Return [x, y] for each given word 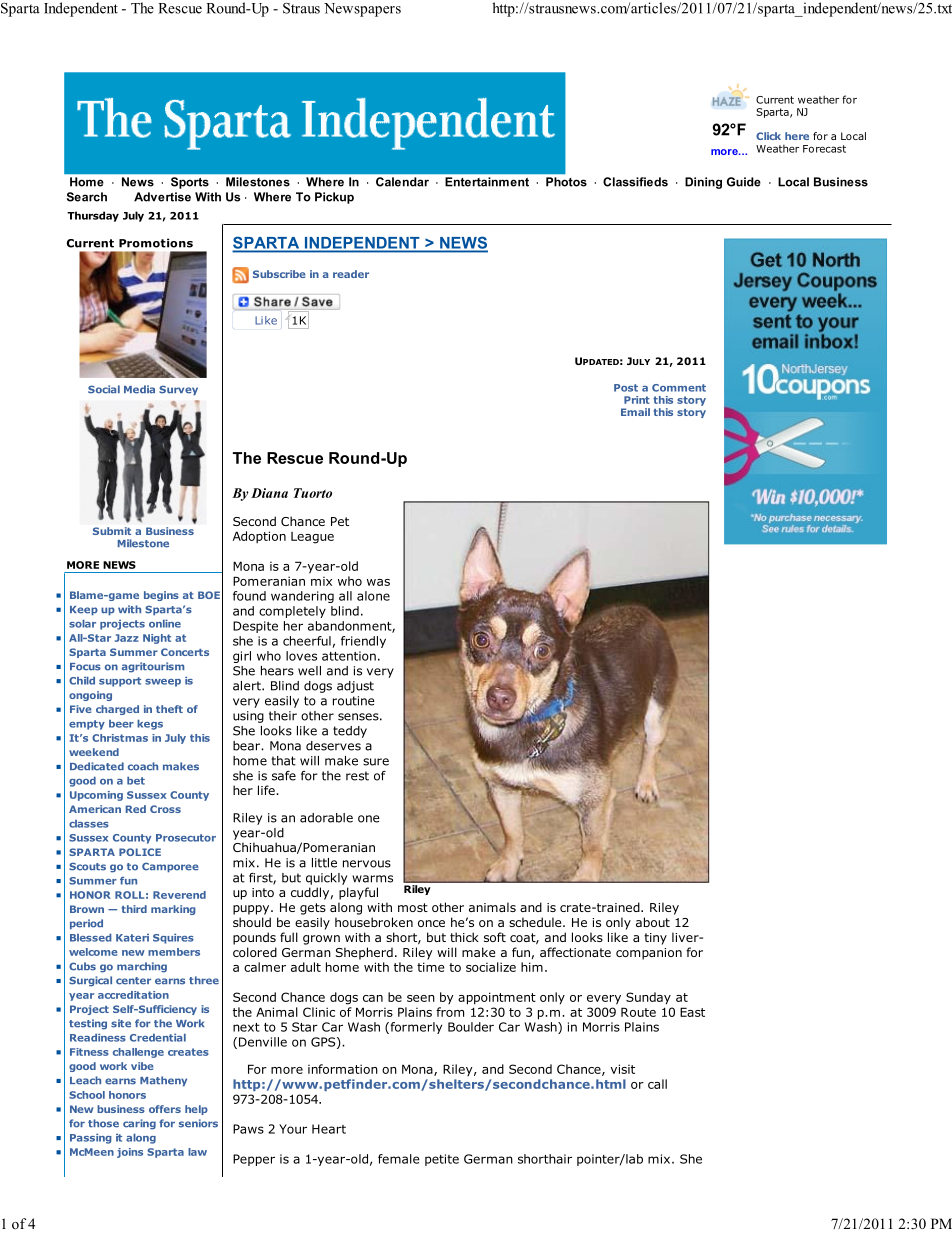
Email [635, 412]
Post [626, 388]
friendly [363, 642]
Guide [744, 182]
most [413, 907]
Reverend [179, 895]
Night [157, 639]
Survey [178, 390]
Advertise [162, 197]
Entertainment [487, 182]
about [653, 922]
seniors [198, 1123]
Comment [679, 388]
